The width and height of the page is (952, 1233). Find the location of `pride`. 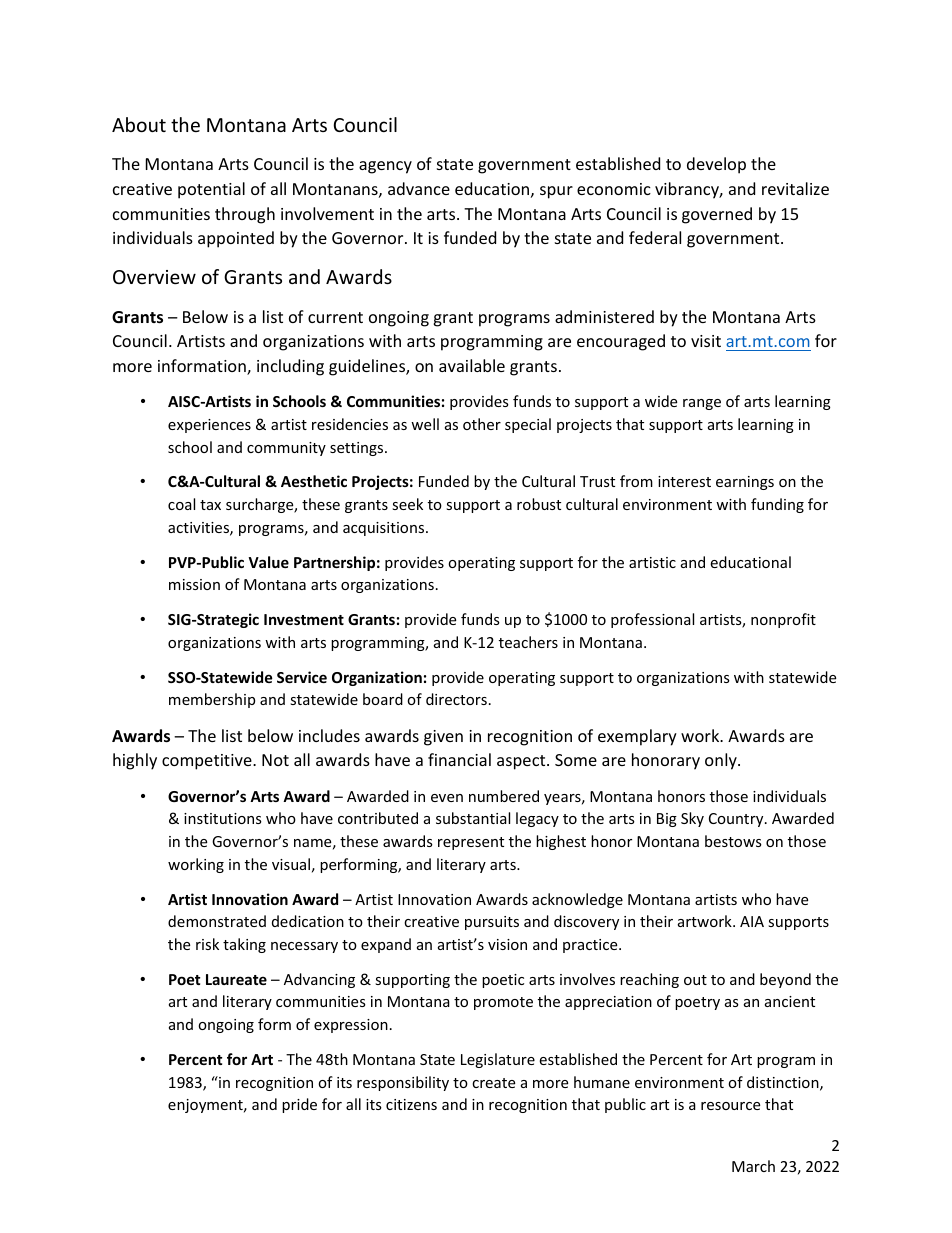

pride is located at coordinates (299, 1105).
